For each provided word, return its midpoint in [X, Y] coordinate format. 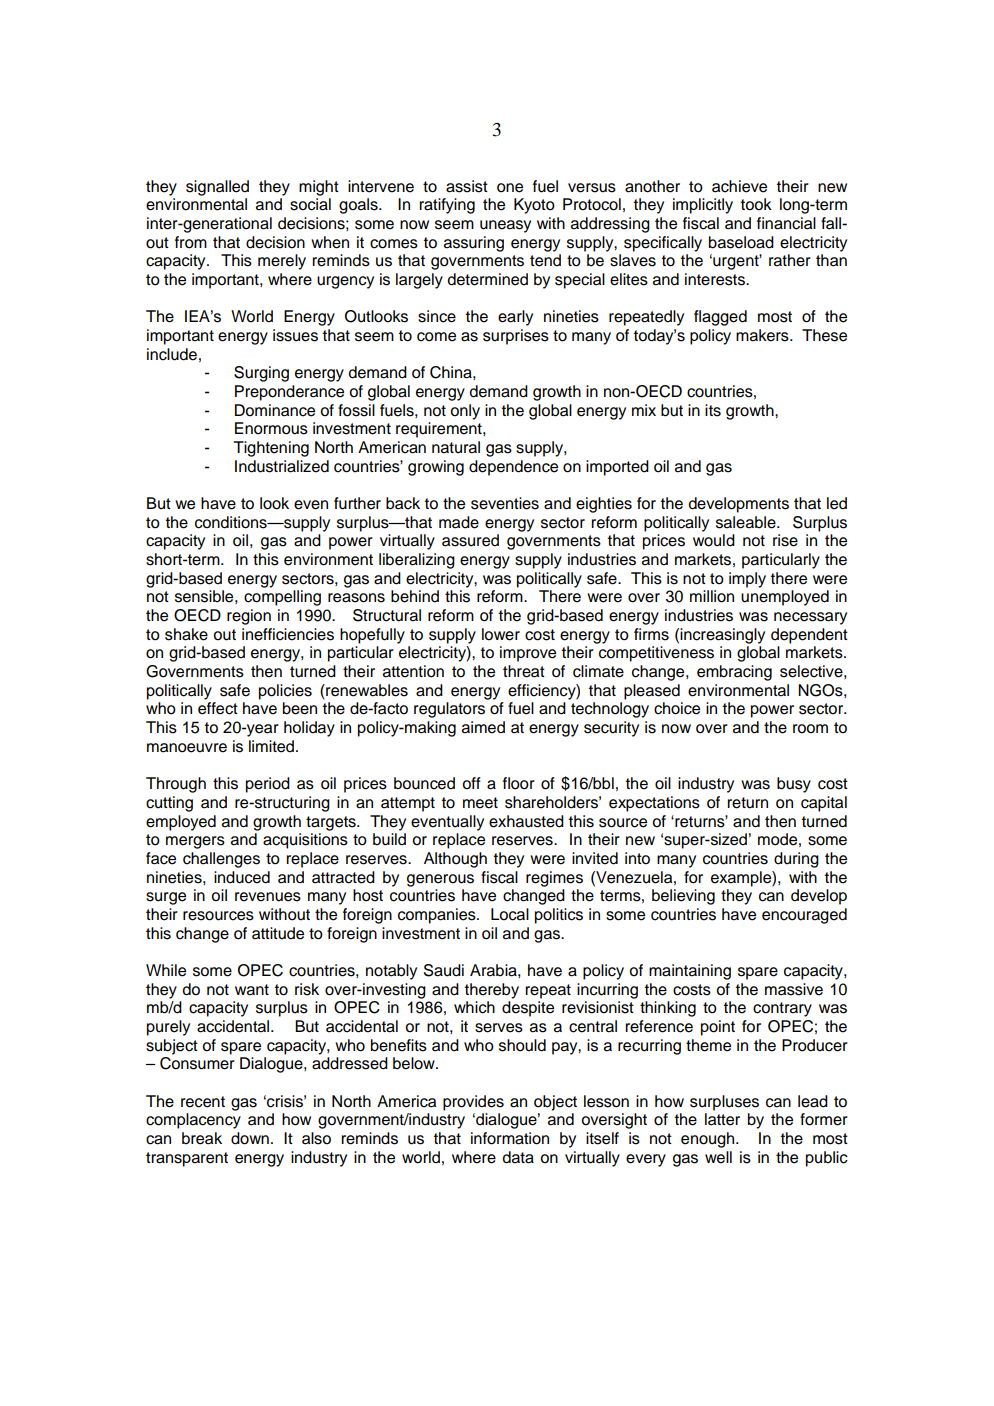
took [756, 204]
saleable [747, 522]
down [250, 1138]
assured [470, 540]
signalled [217, 188]
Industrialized [282, 466]
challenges [221, 860]
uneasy [505, 226]
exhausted [526, 821]
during [796, 860]
